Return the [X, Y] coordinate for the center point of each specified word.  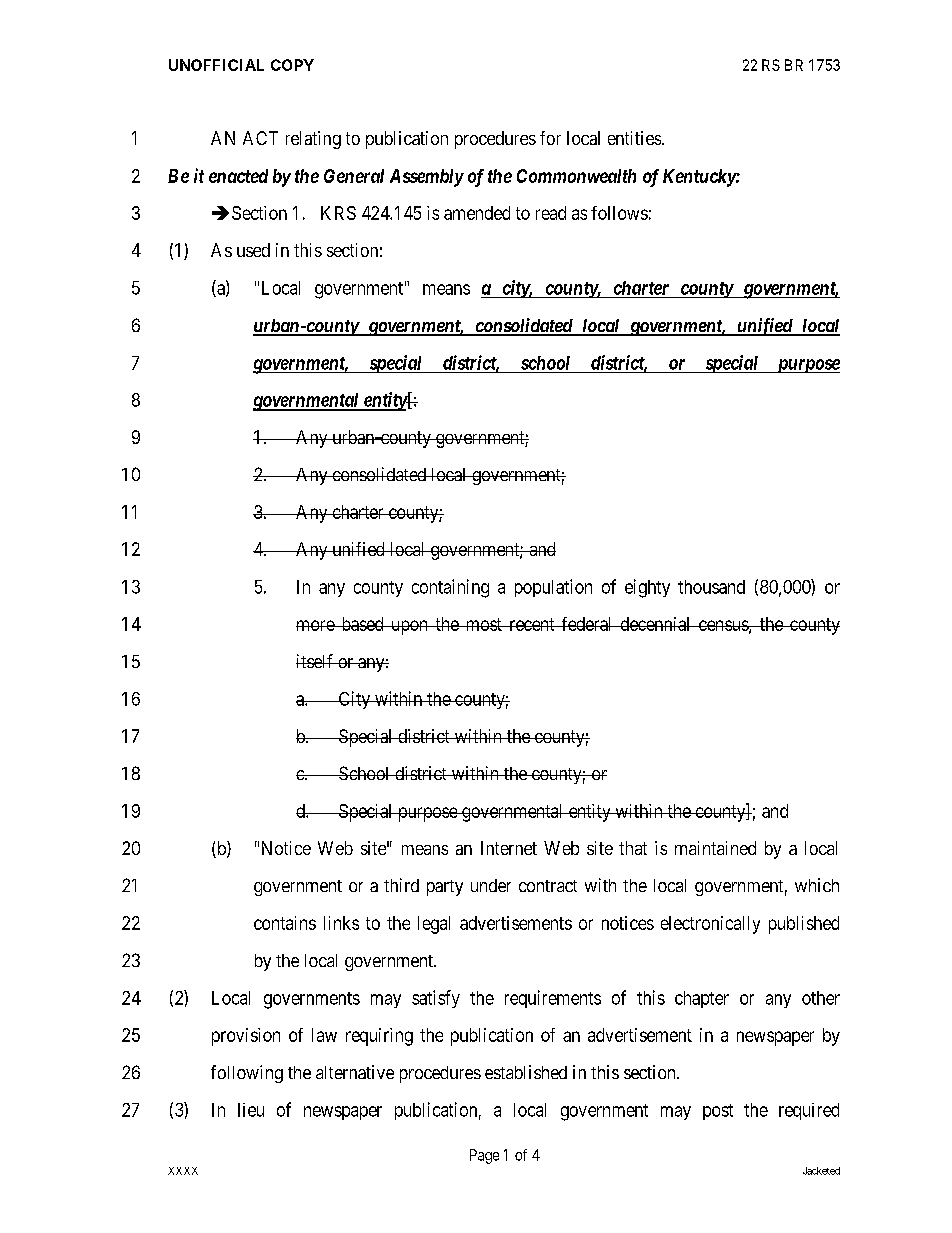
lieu [251, 1110]
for [550, 138]
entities [634, 138]
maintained [715, 848]
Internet [509, 848]
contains [285, 923]
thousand [711, 587]
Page [484, 1156]
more [316, 625]
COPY [292, 65]
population [553, 588]
